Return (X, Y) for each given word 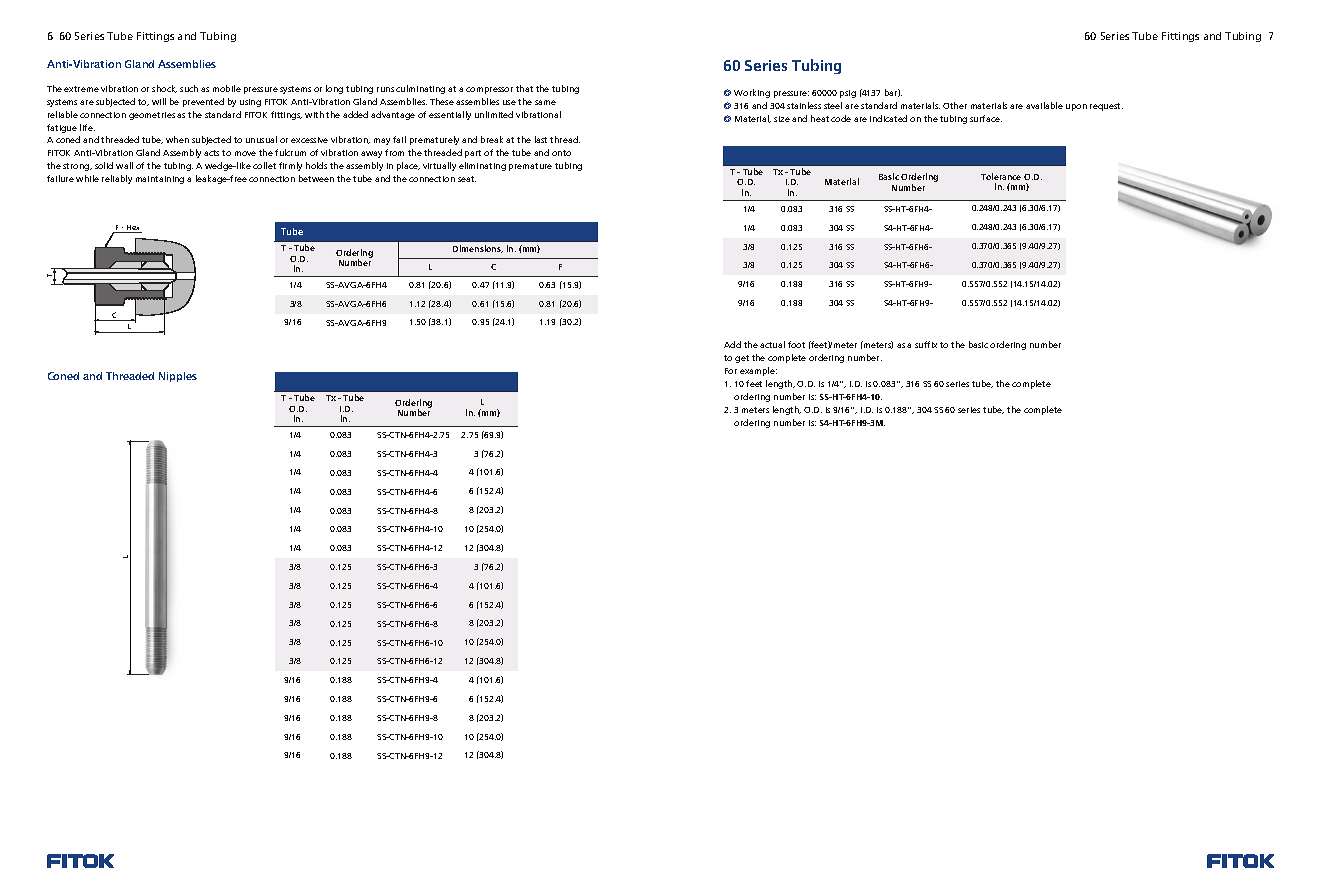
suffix (926, 344)
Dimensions (478, 249)
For (731, 371)
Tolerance (1001, 176)
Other (955, 105)
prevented (203, 102)
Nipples (178, 377)
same (545, 102)
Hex (133, 229)
